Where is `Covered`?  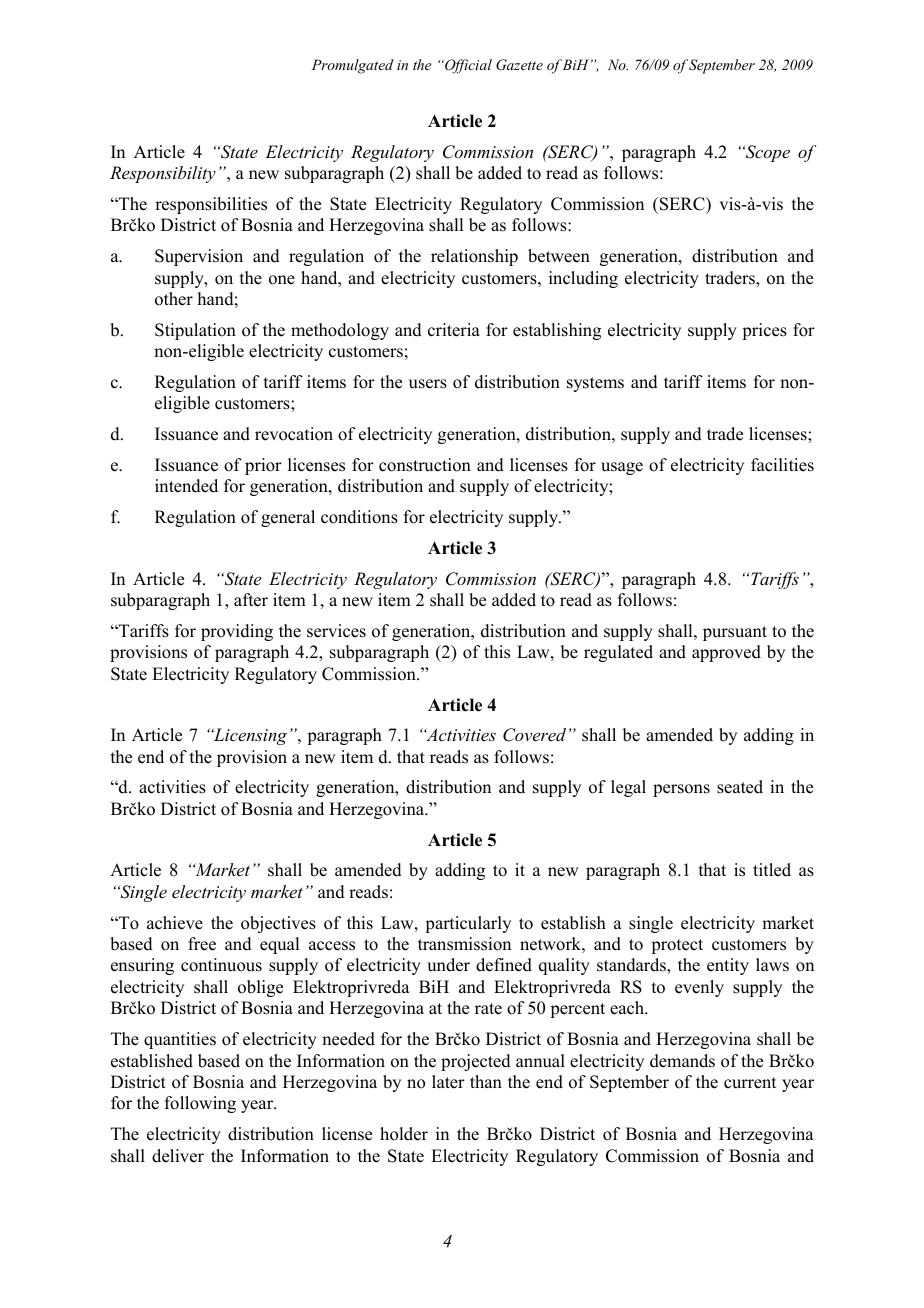
Covered is located at coordinates (534, 735).
